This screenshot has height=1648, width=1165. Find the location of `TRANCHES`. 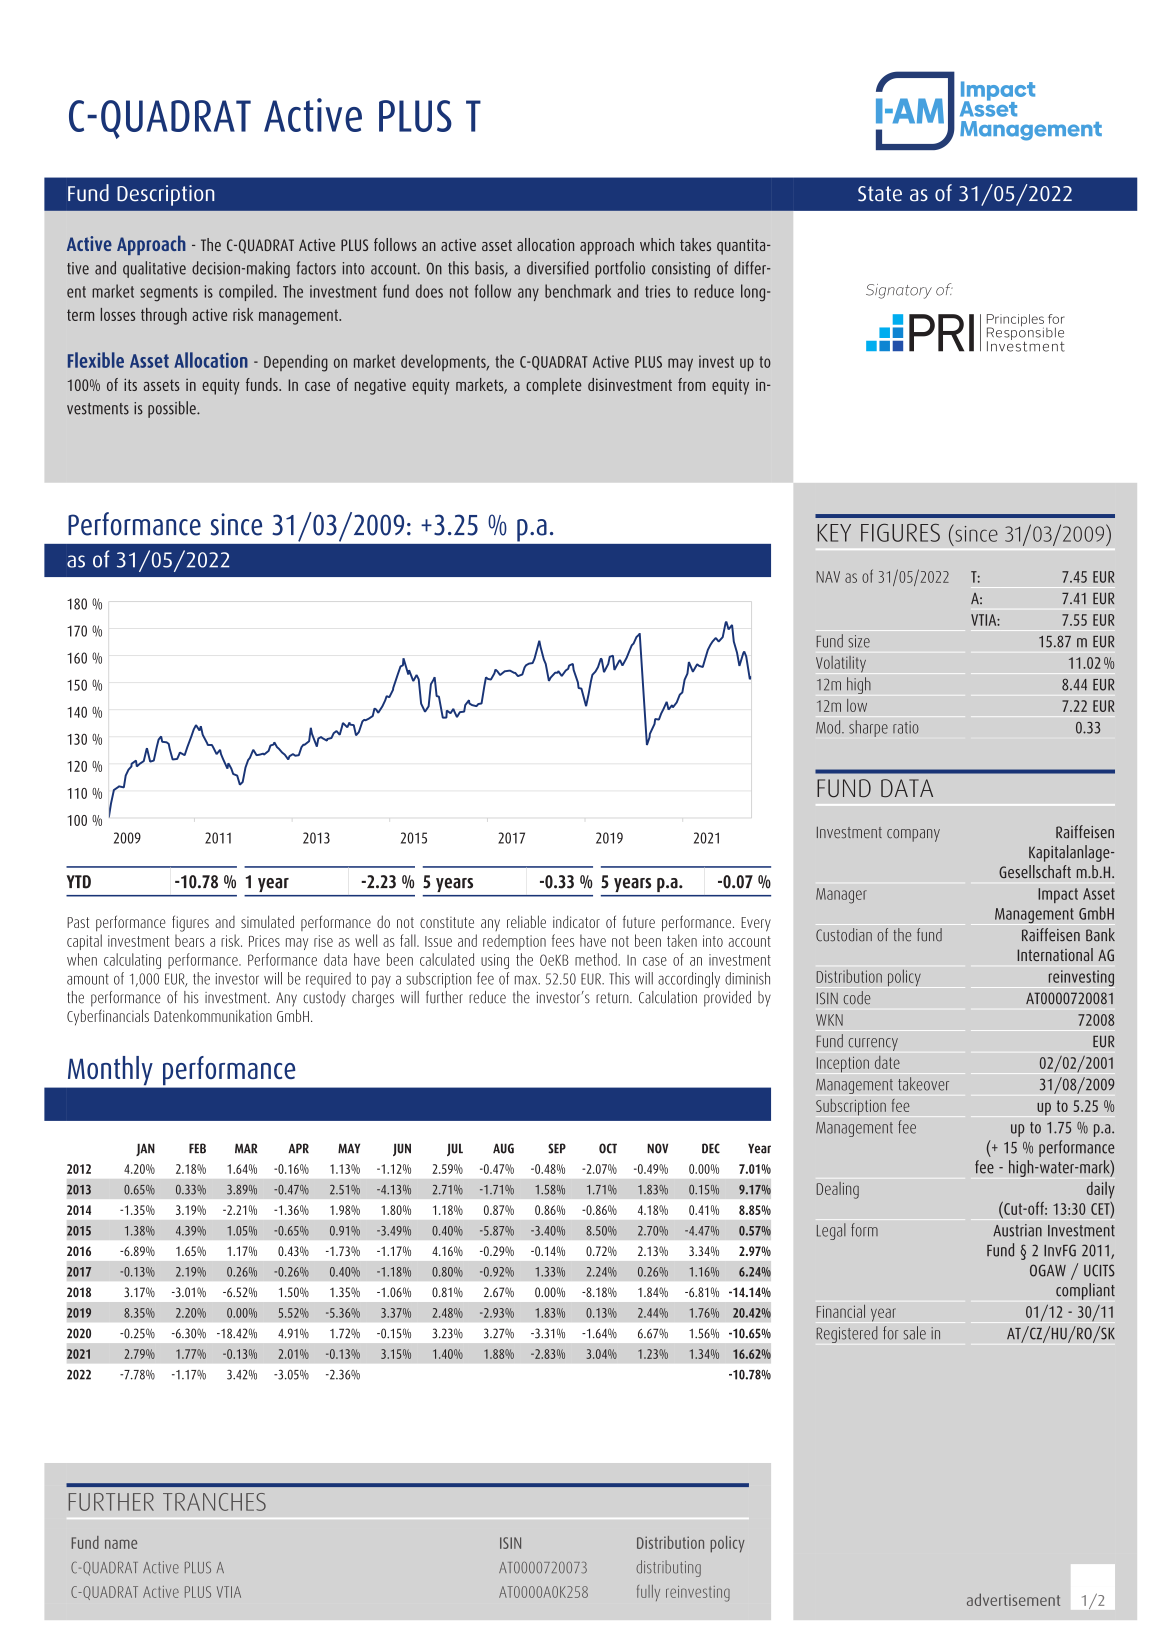

TRANCHES is located at coordinates (214, 1502).
